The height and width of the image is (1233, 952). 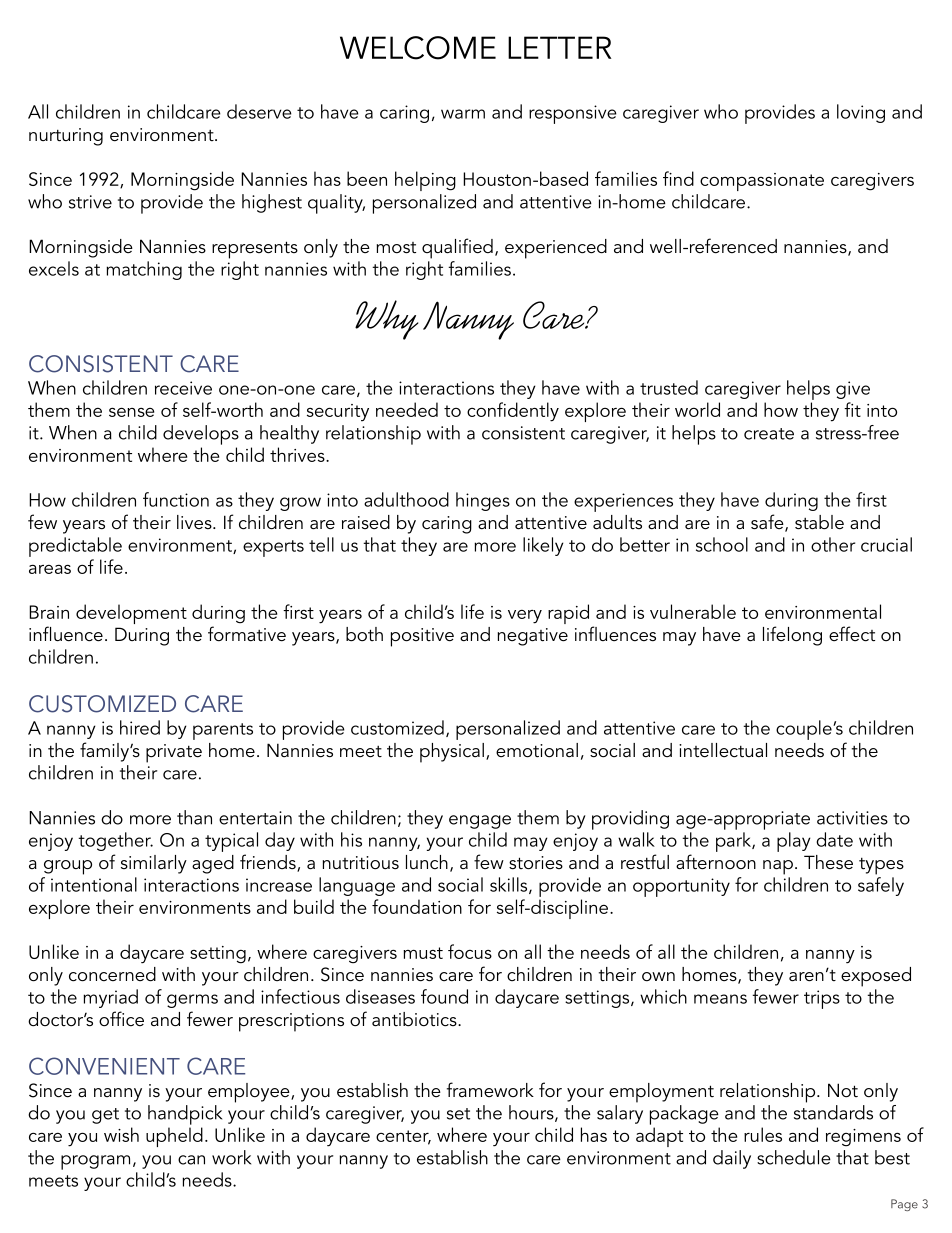 I want to click on warm, so click(x=463, y=114).
